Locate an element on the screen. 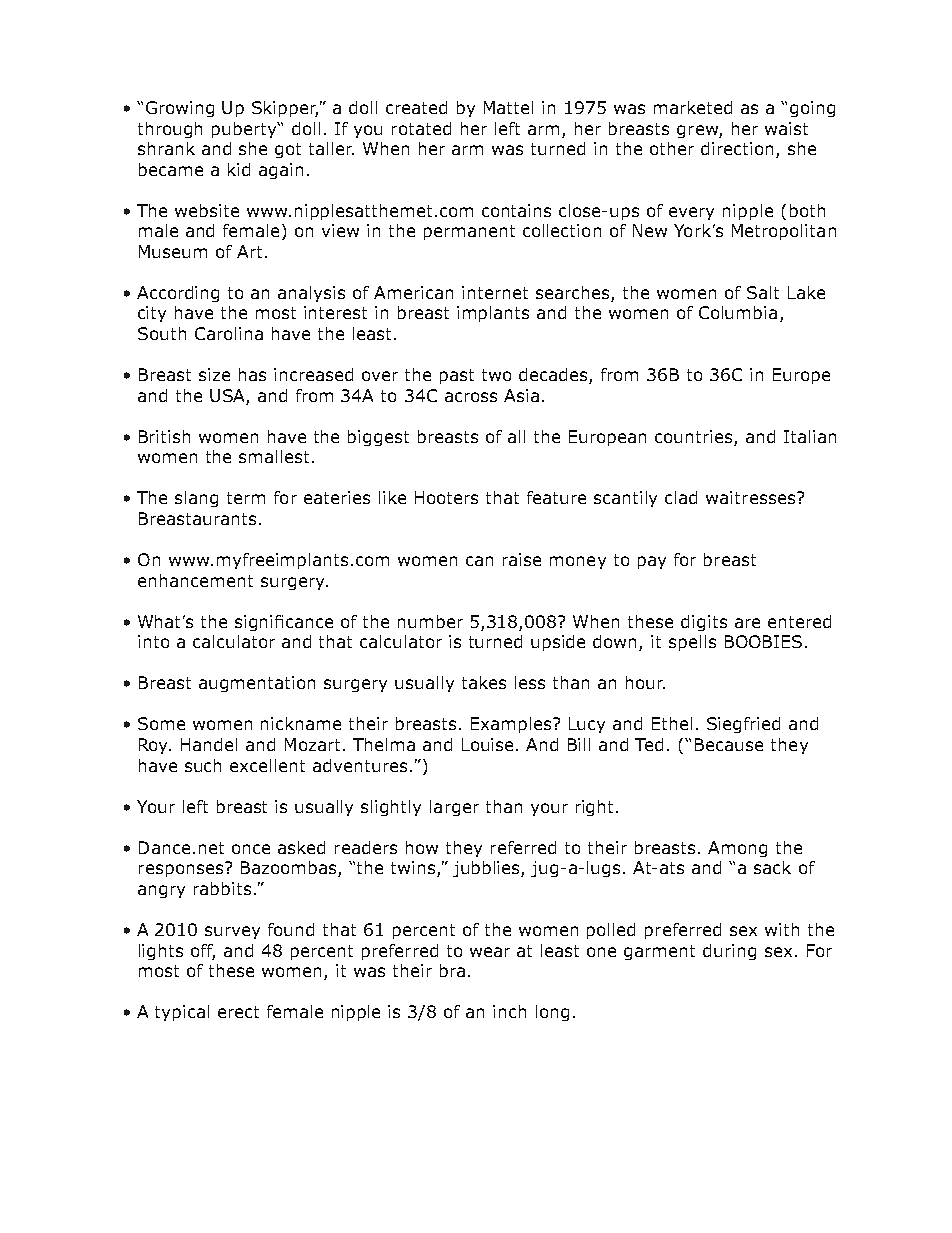 The image size is (952, 1233). Mattel is located at coordinates (508, 107).
